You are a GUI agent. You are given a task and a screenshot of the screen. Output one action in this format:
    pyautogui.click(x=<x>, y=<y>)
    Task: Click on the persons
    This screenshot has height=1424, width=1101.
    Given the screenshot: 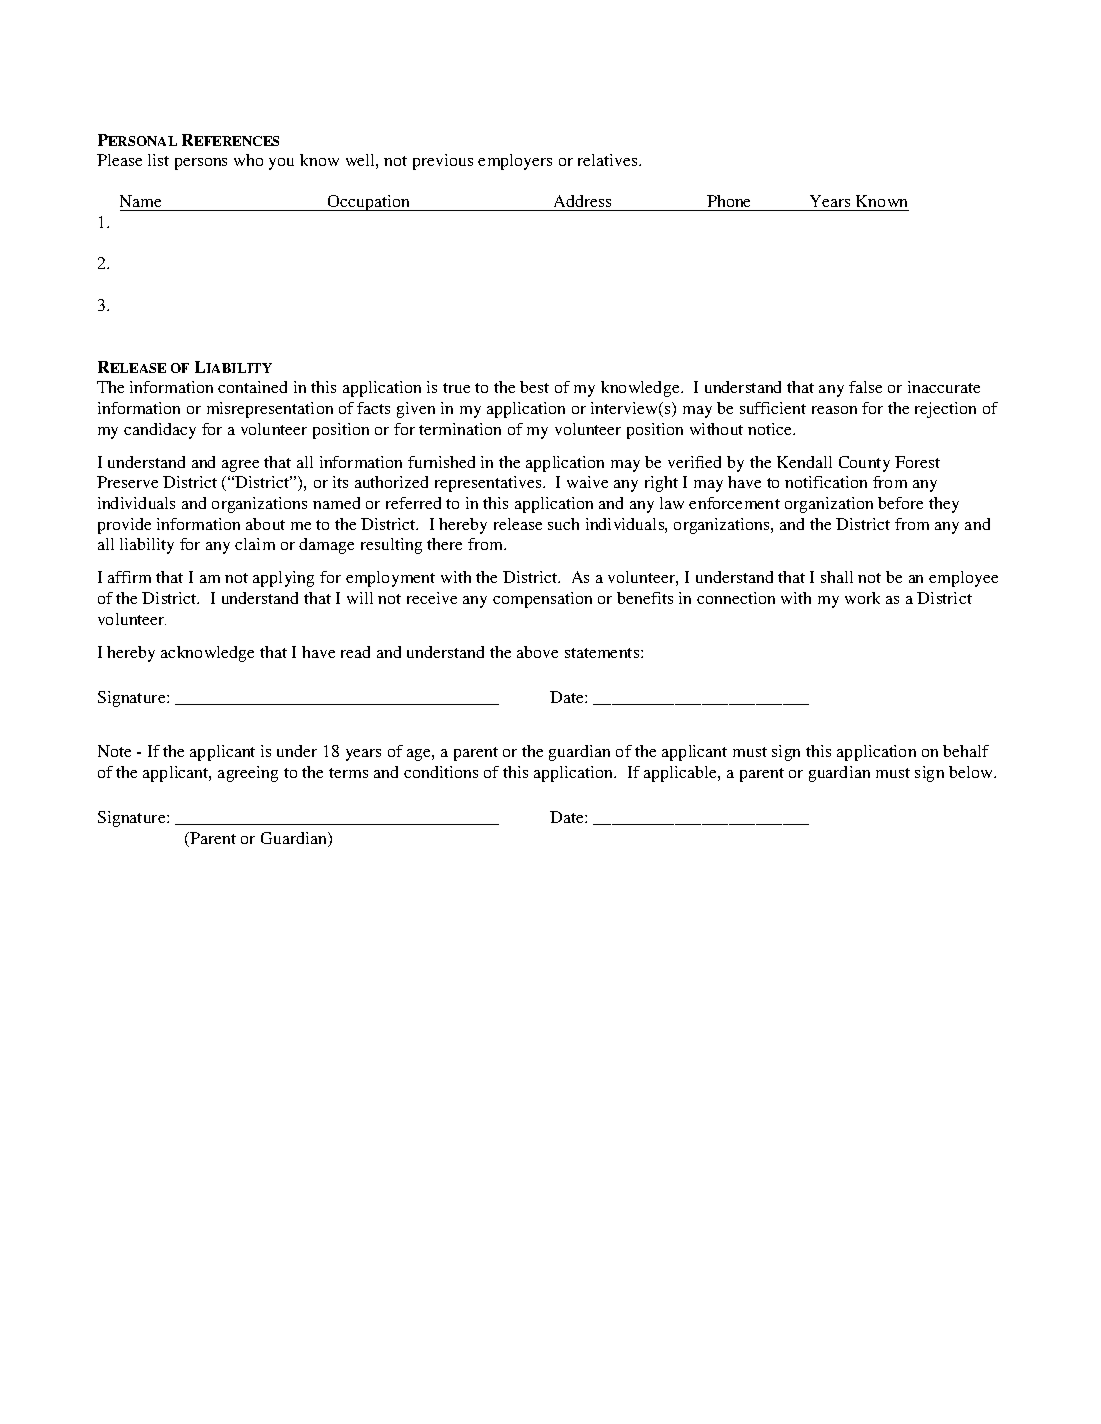 What is the action you would take?
    pyautogui.click(x=201, y=164)
